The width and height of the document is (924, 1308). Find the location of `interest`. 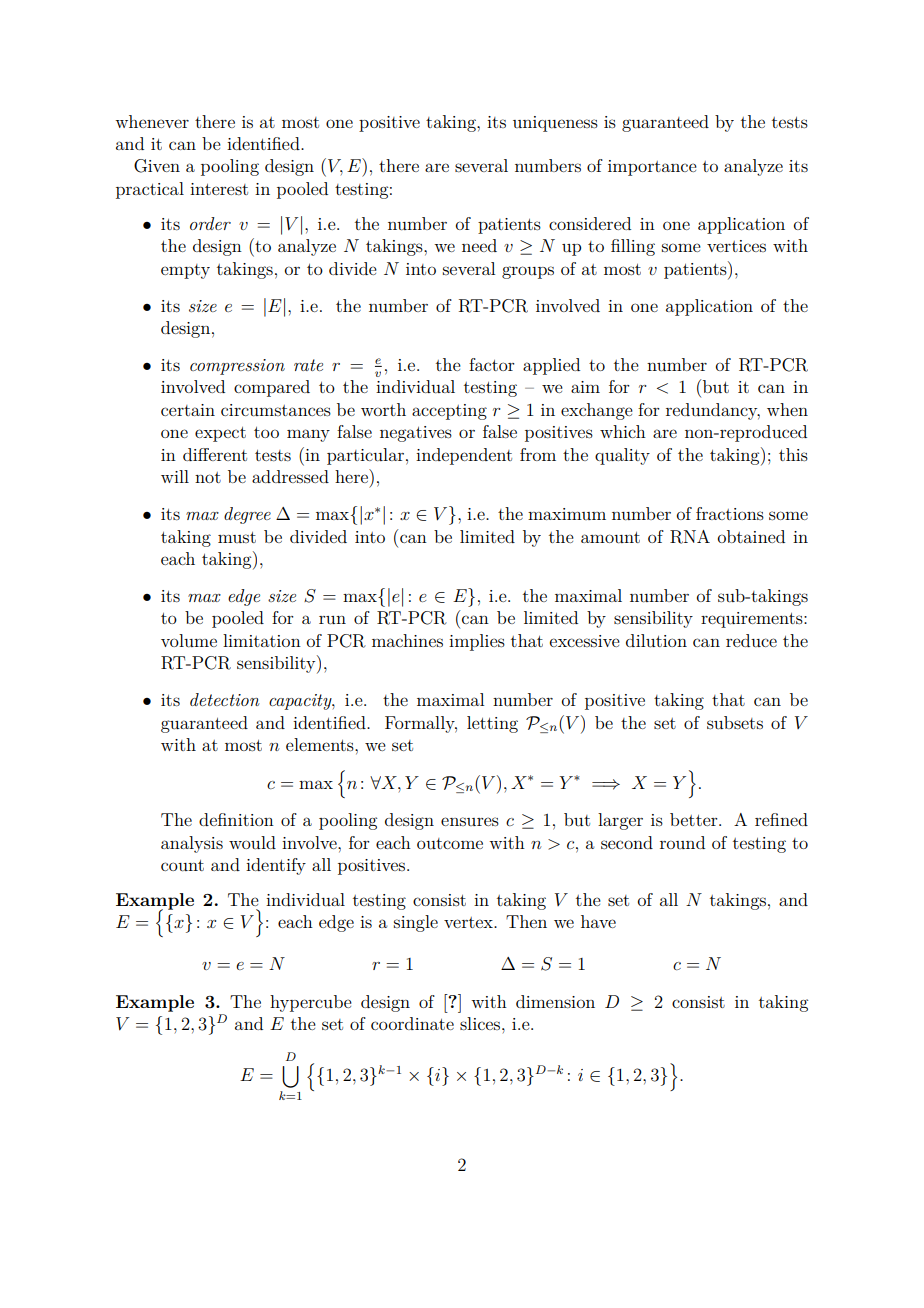

interest is located at coordinates (219, 189).
